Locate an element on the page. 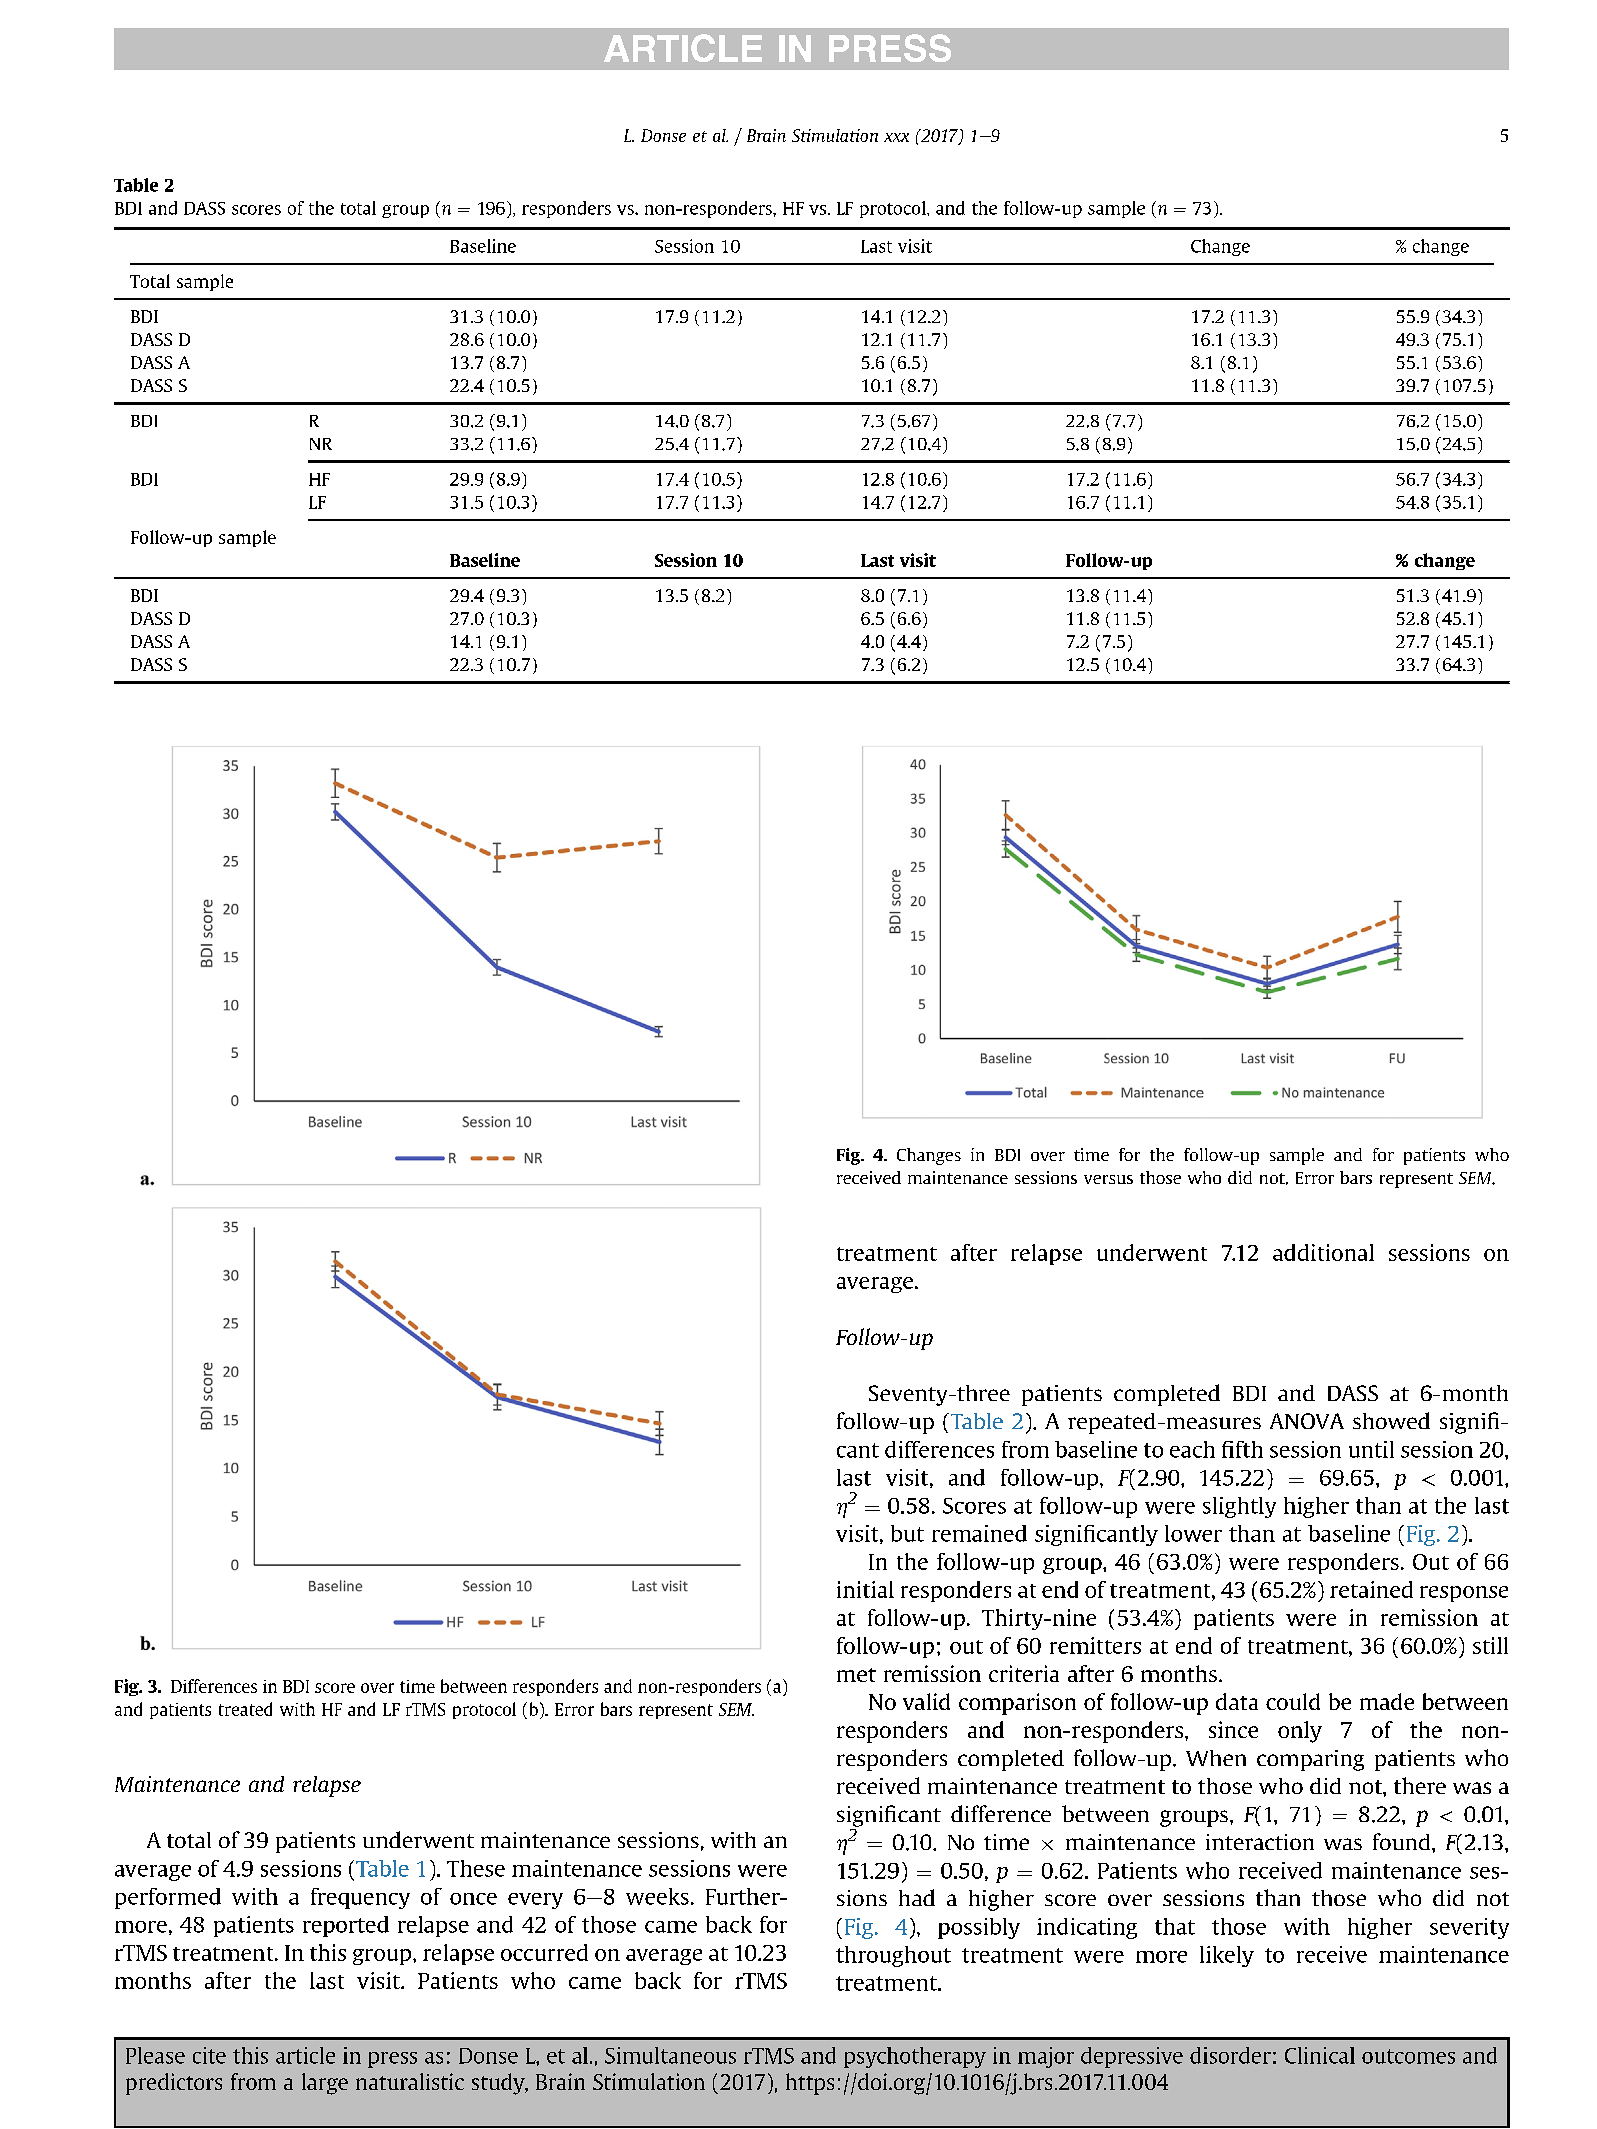  xxx is located at coordinates (896, 137).
